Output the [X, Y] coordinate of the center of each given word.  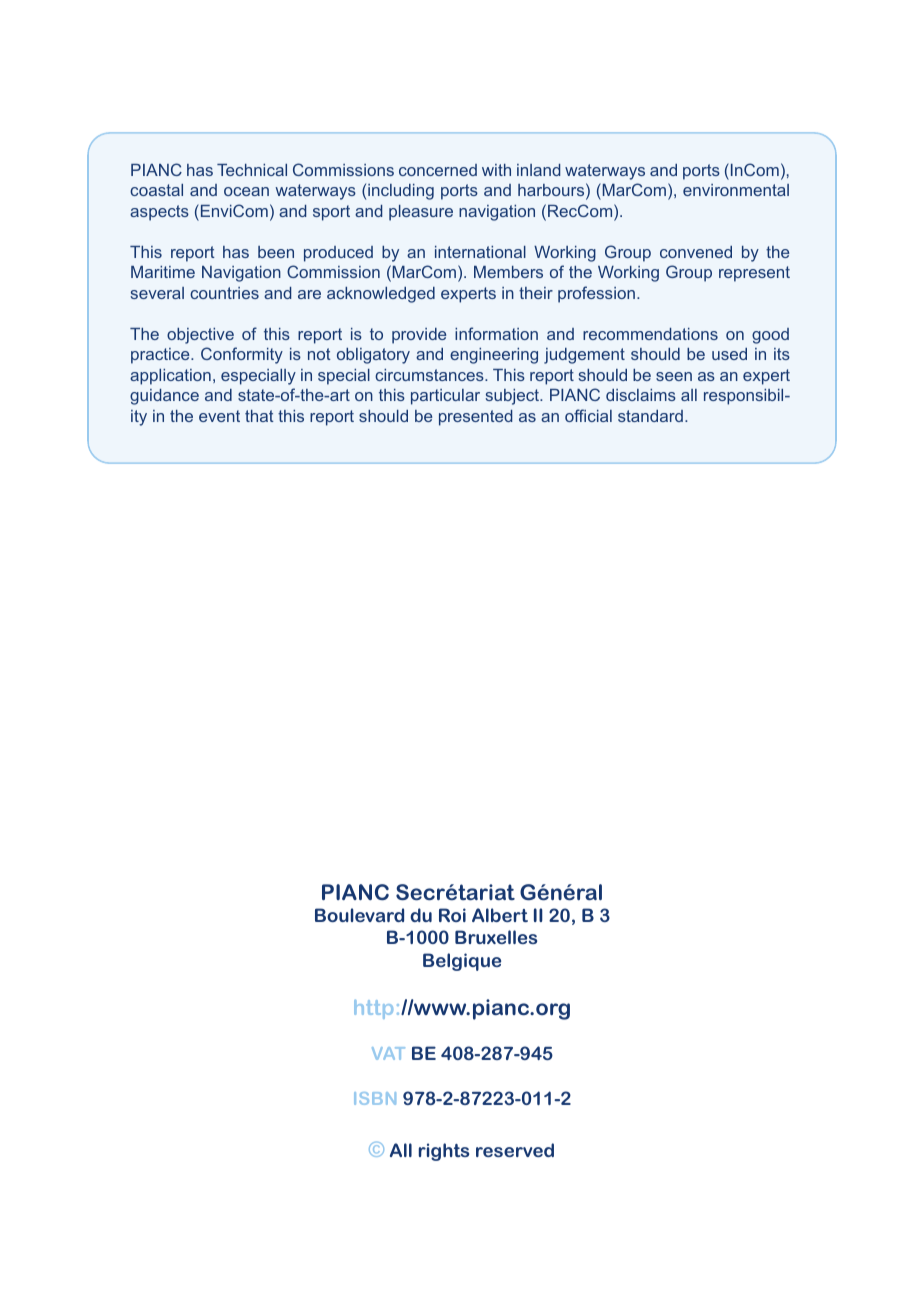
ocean [246, 191]
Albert [500, 915]
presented [475, 418]
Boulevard [359, 915]
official [588, 415]
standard [650, 416]
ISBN [375, 1098]
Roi [452, 915]
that [259, 416]
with [496, 170]
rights [444, 1152]
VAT [388, 1053]
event [219, 416]
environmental [736, 190]
